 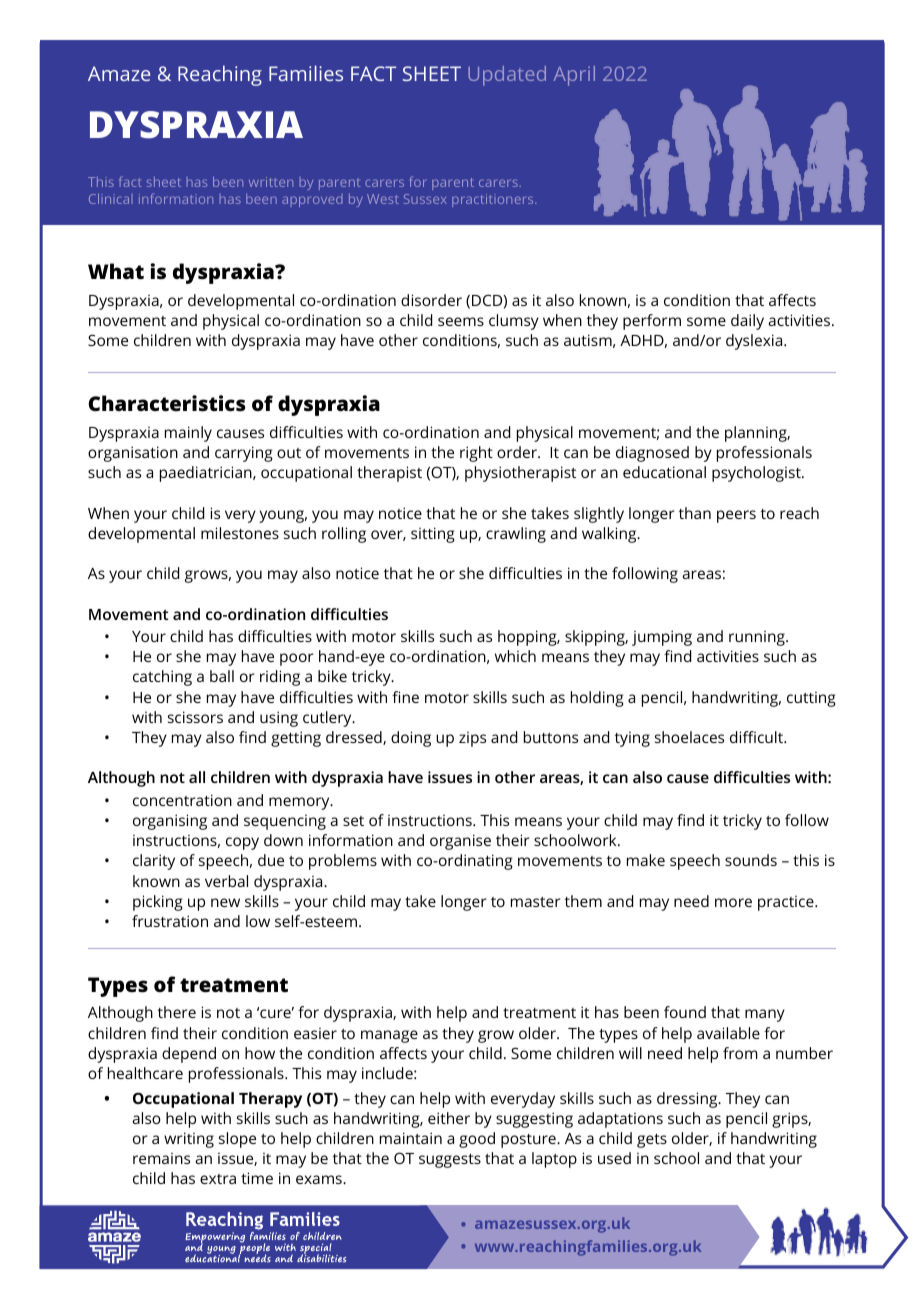 I want to click on concentration, so click(x=182, y=800).
